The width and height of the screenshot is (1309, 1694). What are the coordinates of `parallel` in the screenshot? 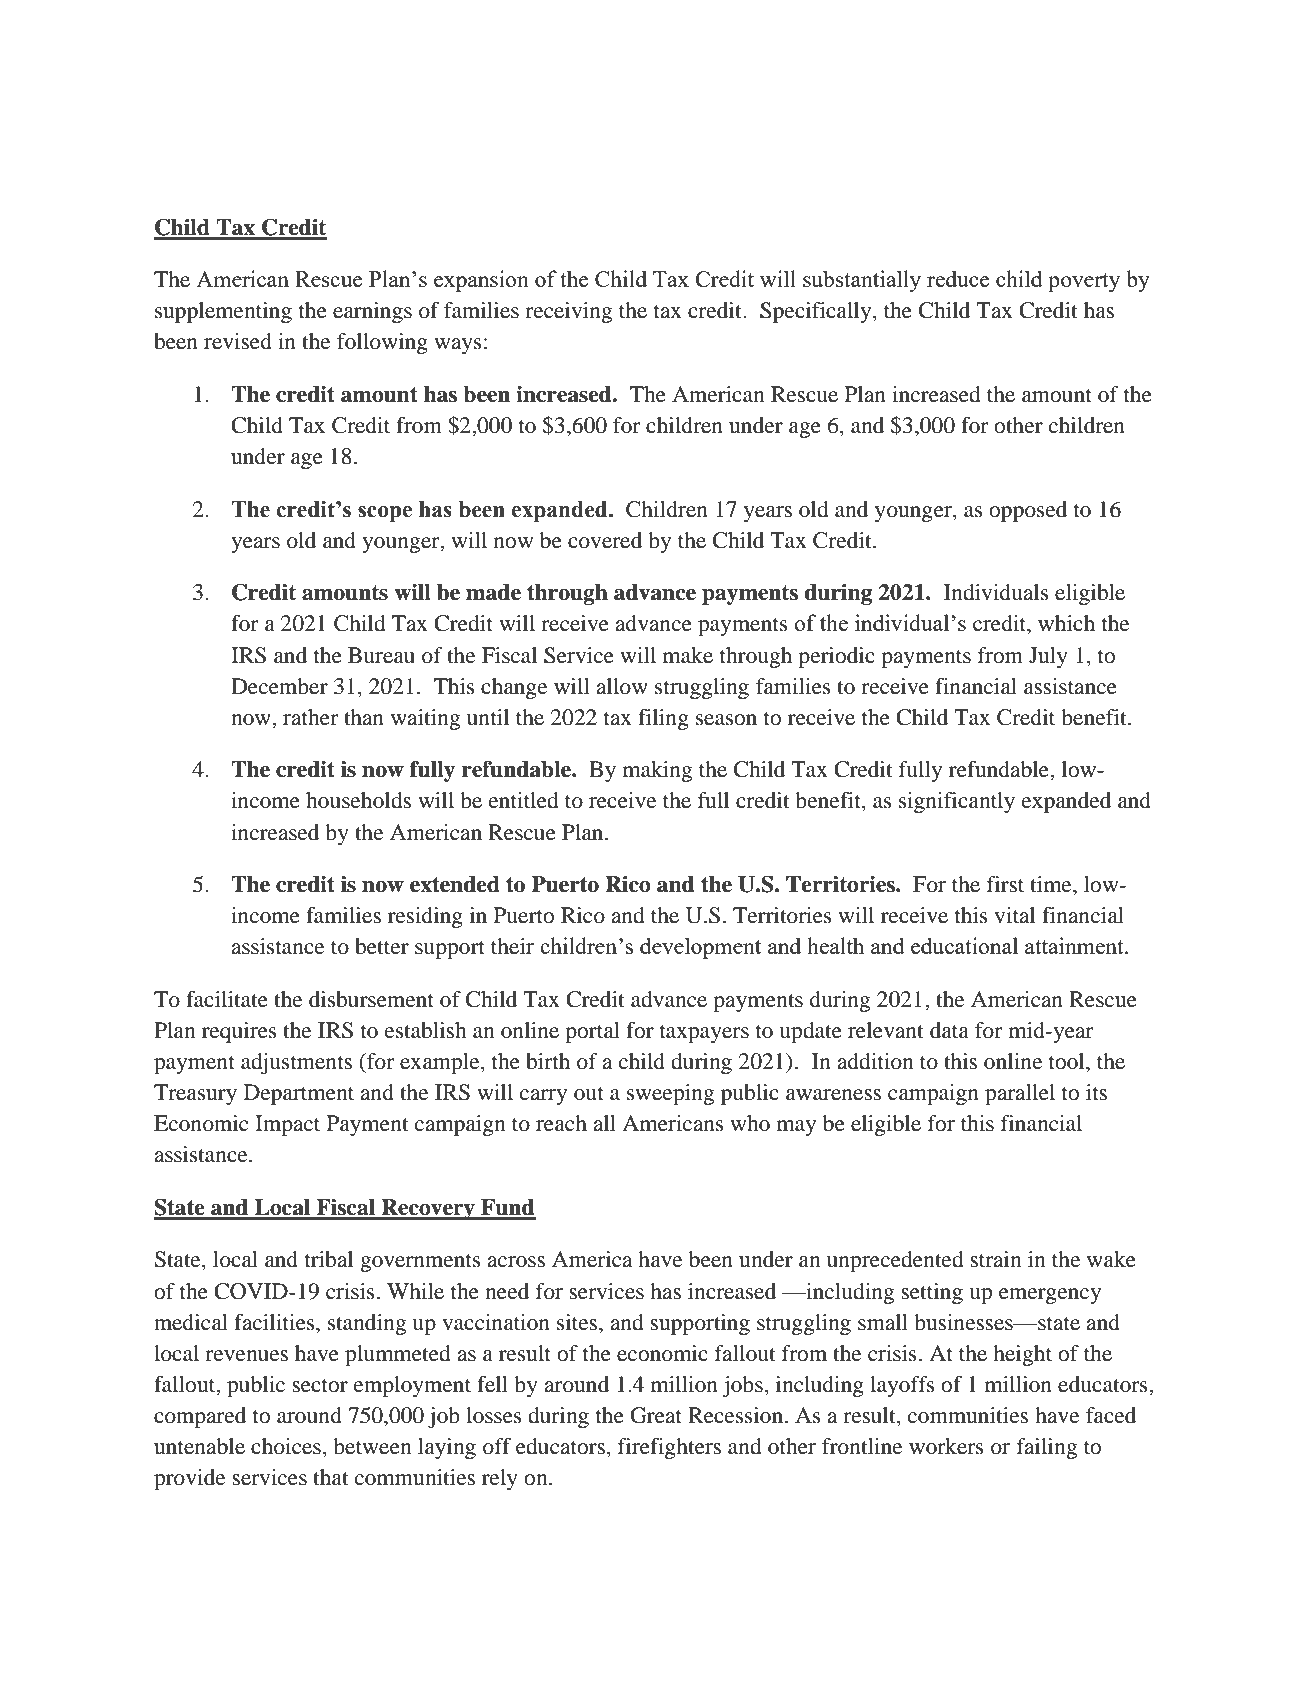 It's located at (1020, 1094).
